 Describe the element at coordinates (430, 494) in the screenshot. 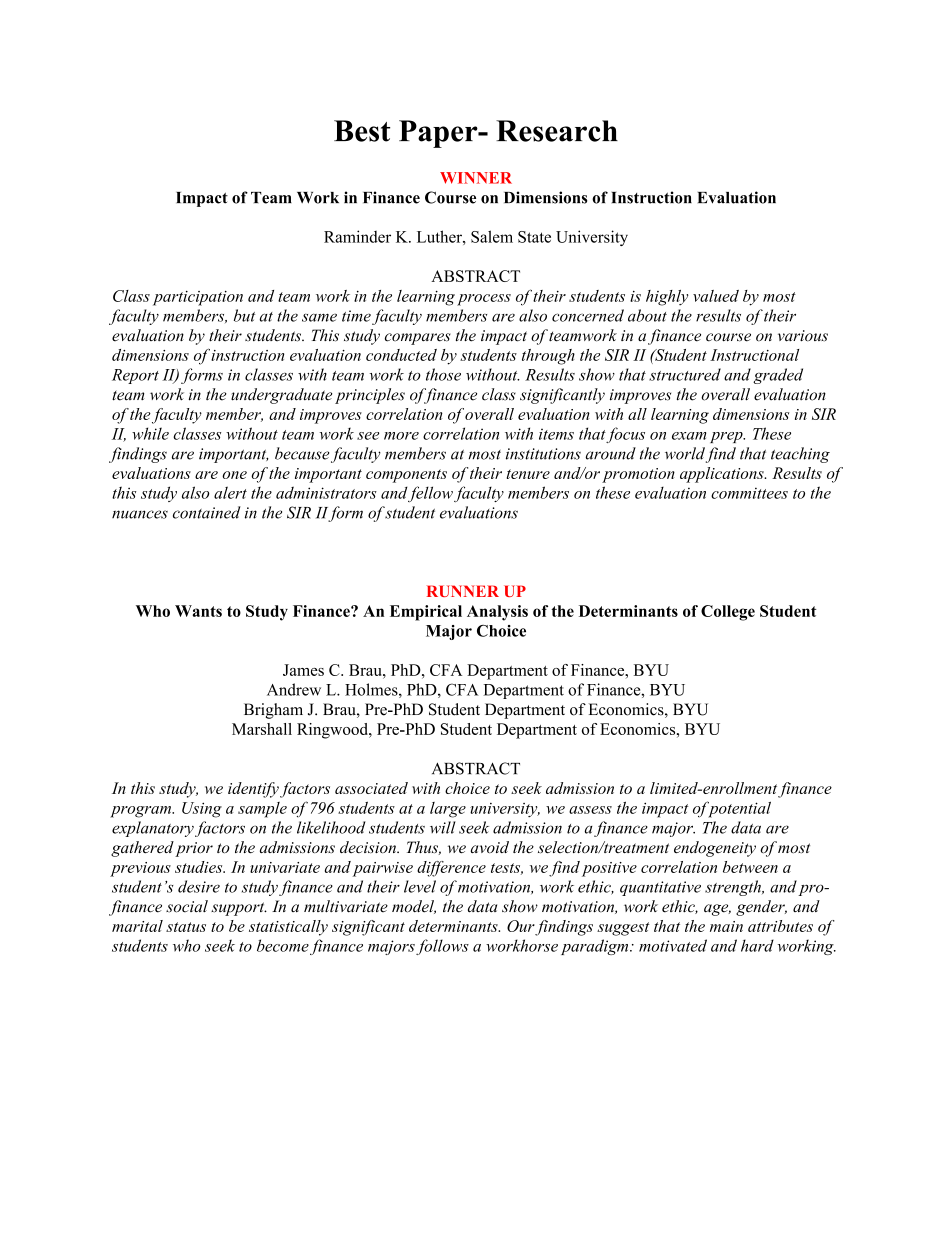

I see `fellow` at that location.
